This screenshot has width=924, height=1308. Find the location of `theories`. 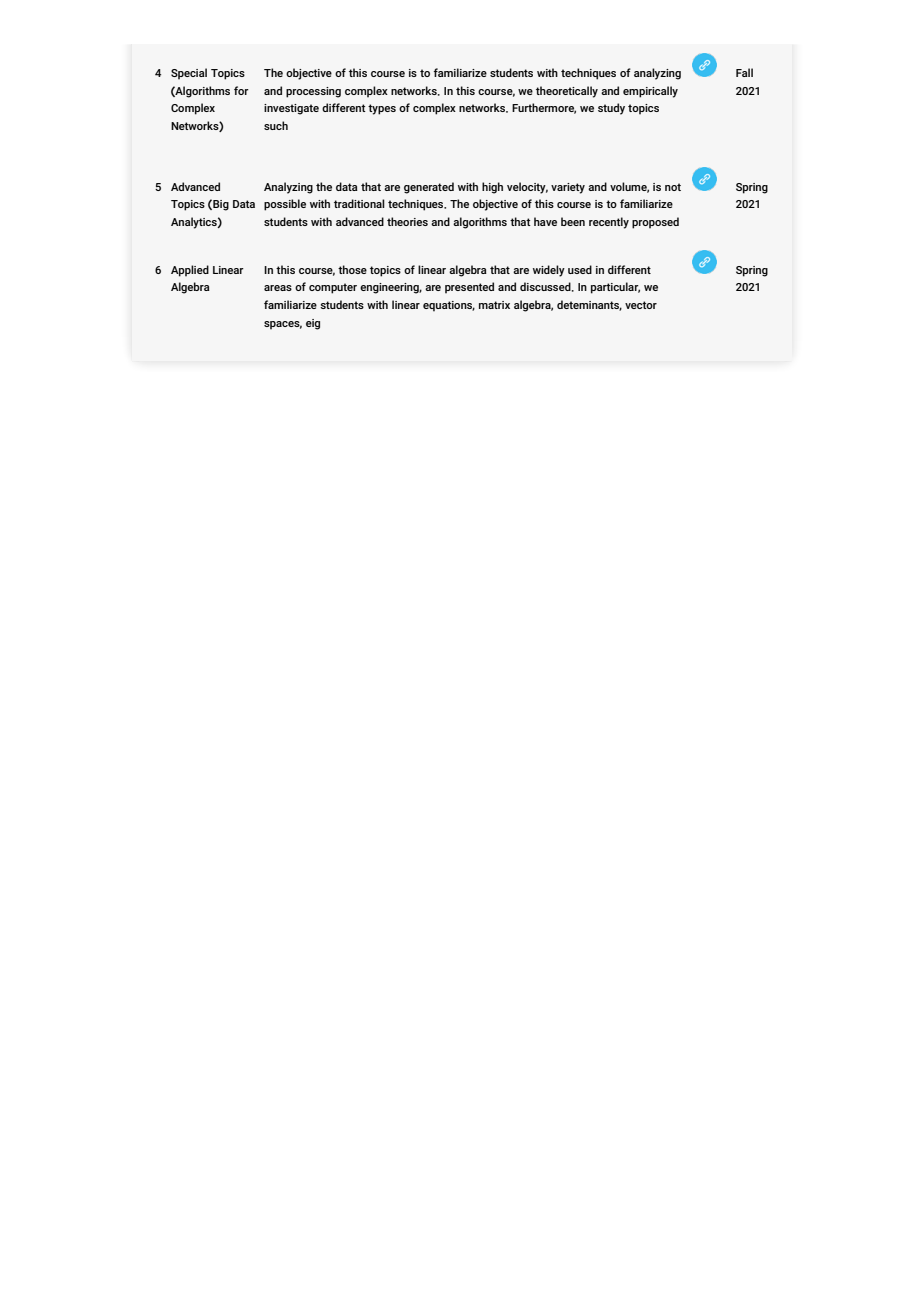

theories is located at coordinates (407, 221).
